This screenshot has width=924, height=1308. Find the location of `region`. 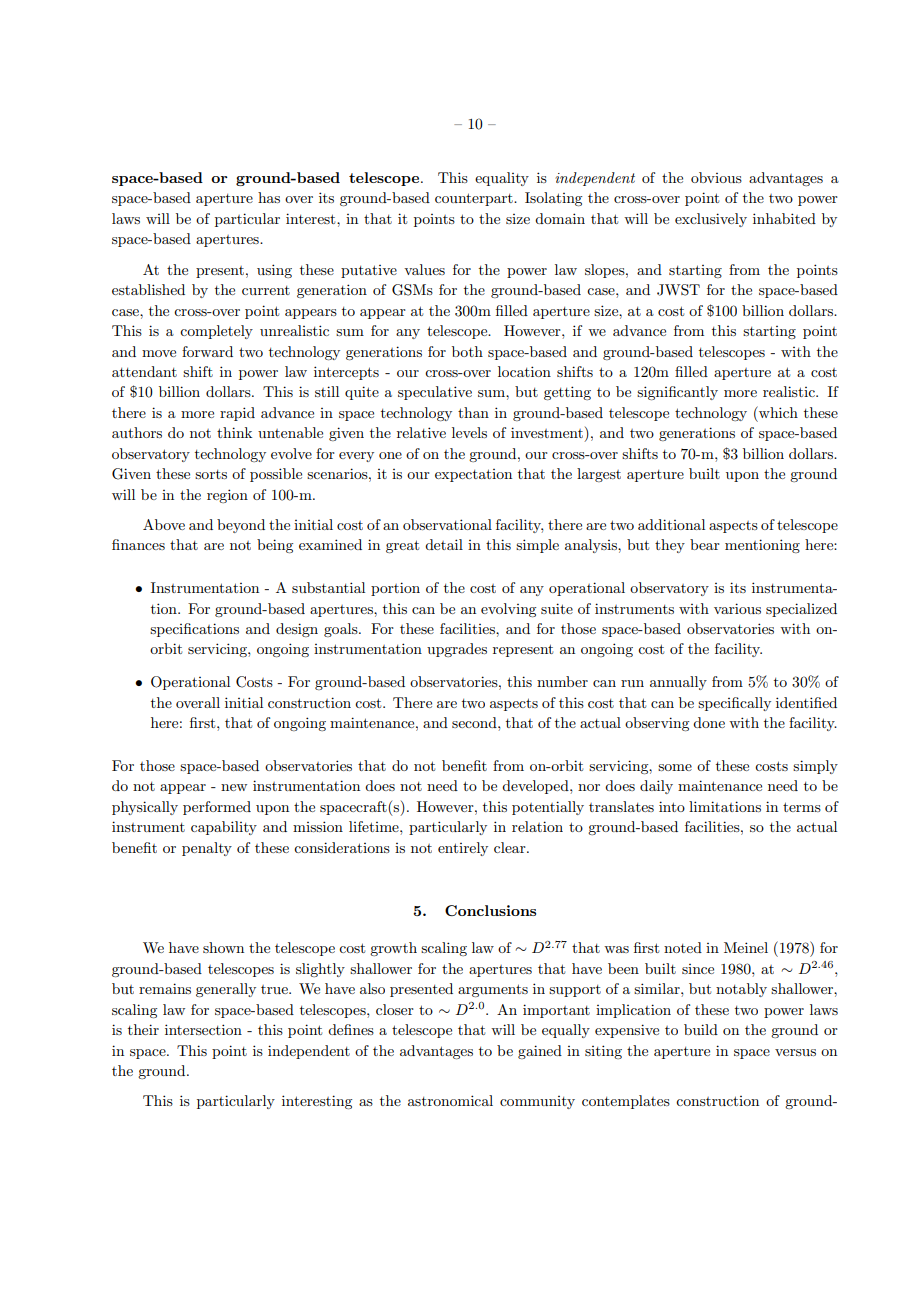

region is located at coordinates (227, 496).
